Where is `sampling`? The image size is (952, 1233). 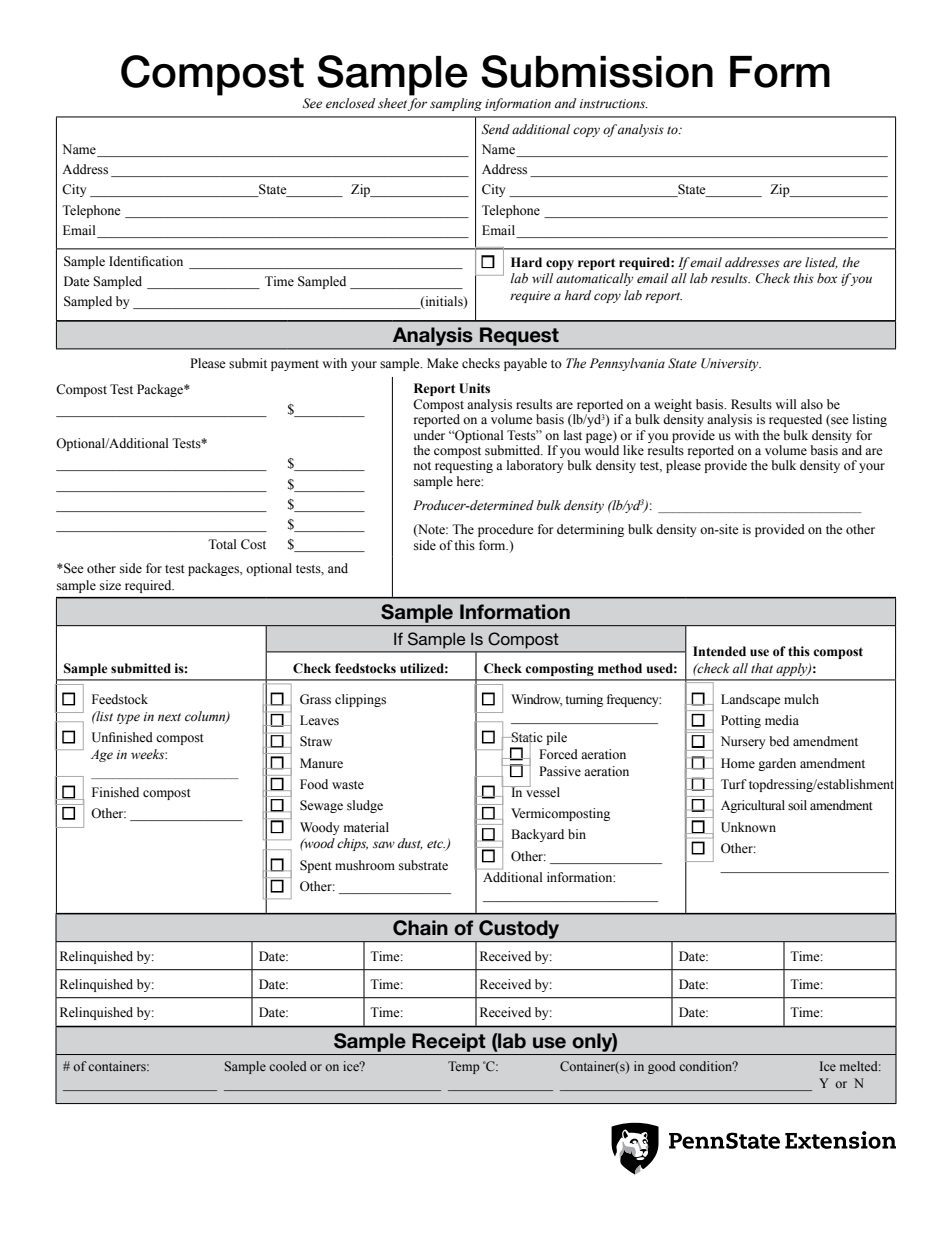 sampling is located at coordinates (456, 104).
